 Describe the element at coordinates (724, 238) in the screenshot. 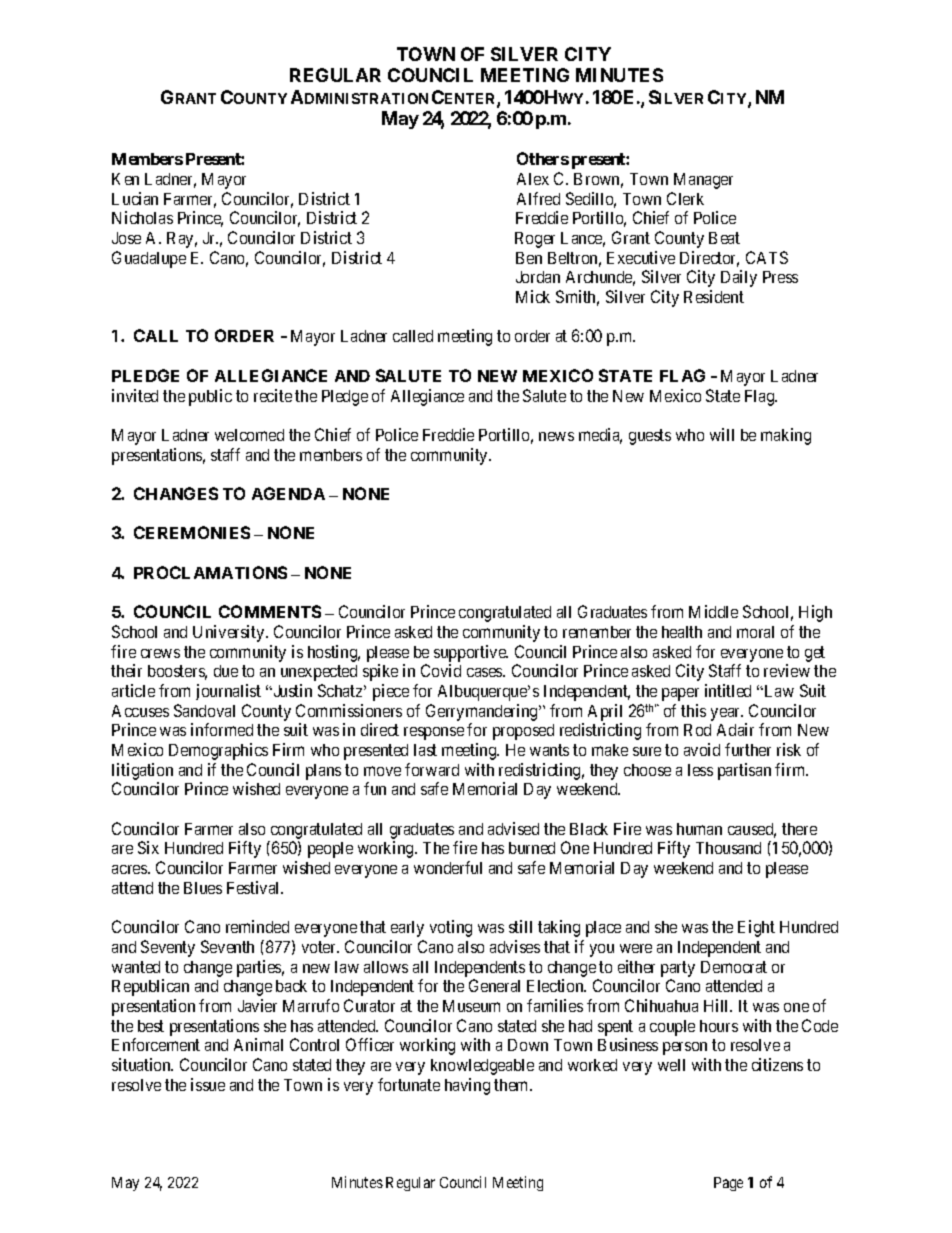

I see `Beat` at that location.
